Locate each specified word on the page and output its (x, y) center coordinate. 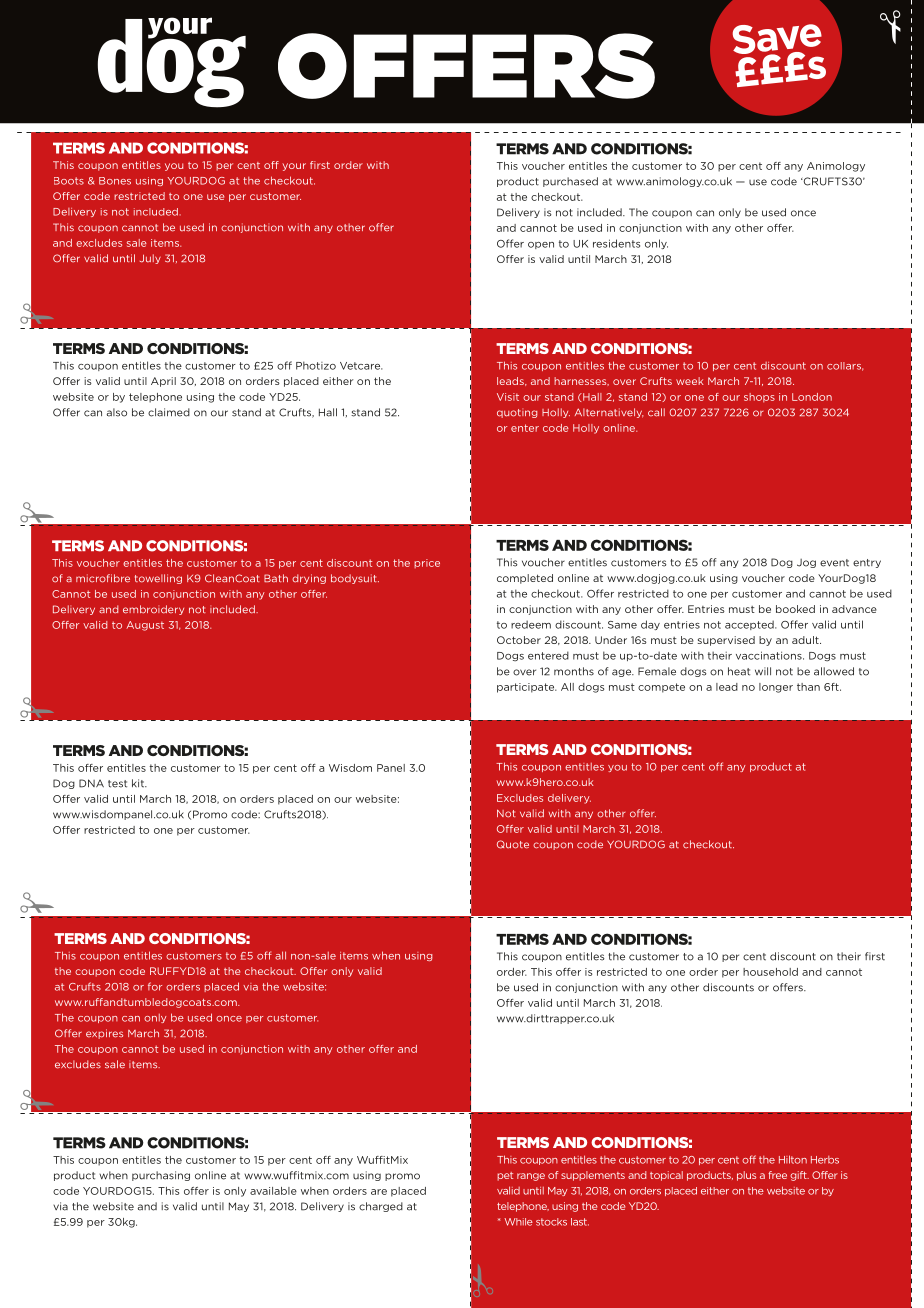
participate (527, 688)
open (541, 245)
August (145, 626)
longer (776, 688)
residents (616, 243)
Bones (115, 181)
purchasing (161, 1176)
